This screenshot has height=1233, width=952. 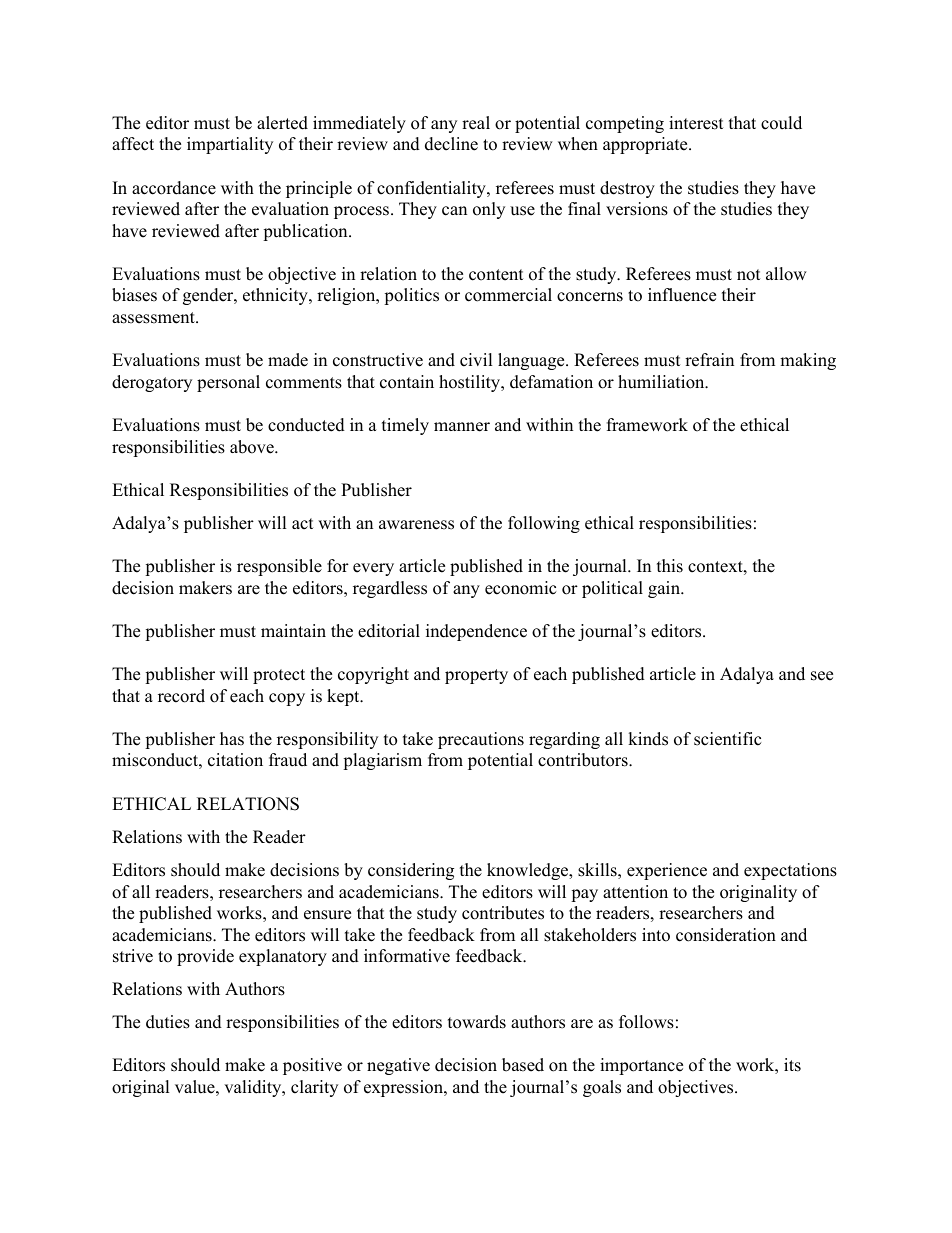 What do you see at coordinates (279, 567) in the screenshot?
I see `responsible` at bounding box center [279, 567].
